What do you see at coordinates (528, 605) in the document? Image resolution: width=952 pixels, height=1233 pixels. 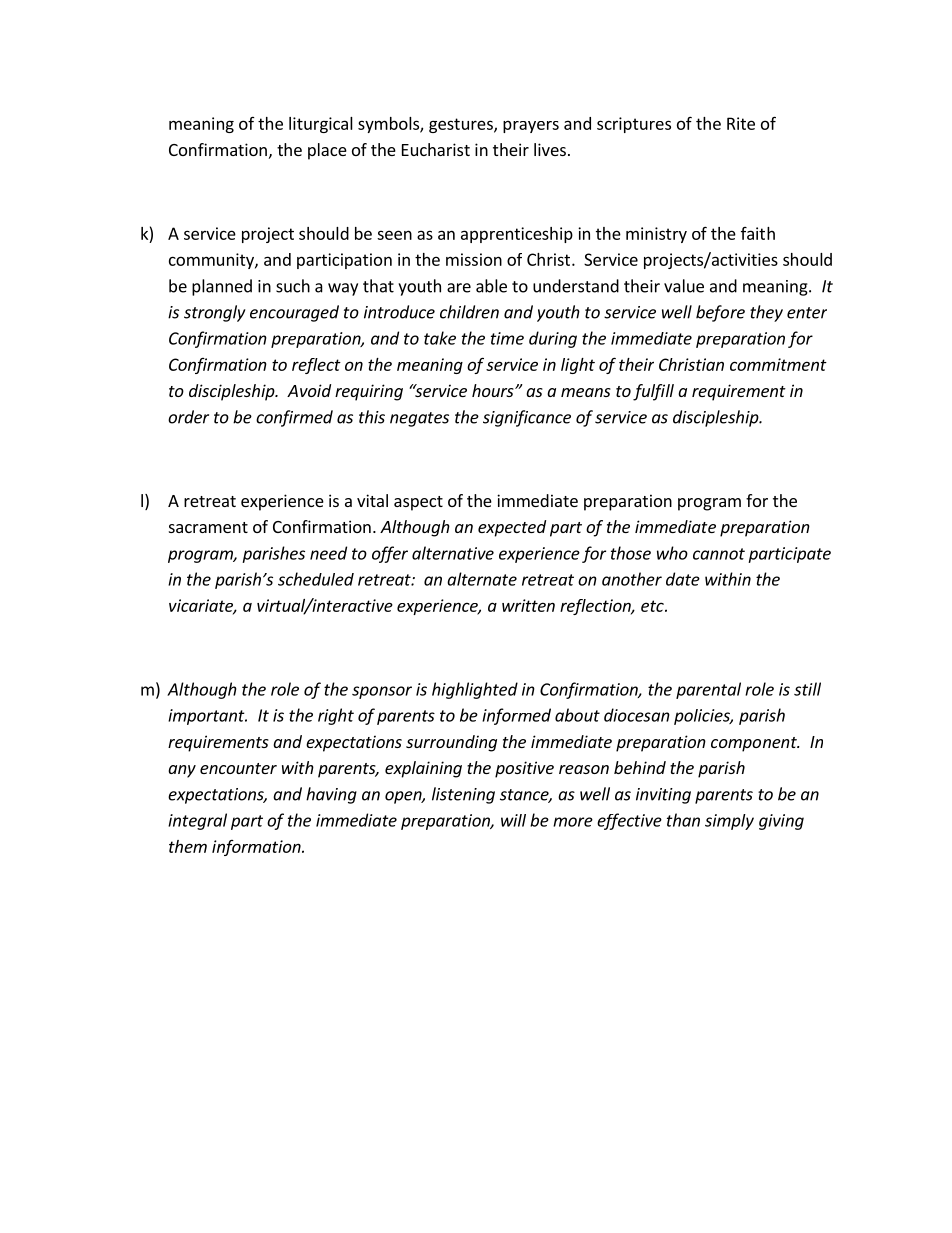 I see `written` at bounding box center [528, 605].
